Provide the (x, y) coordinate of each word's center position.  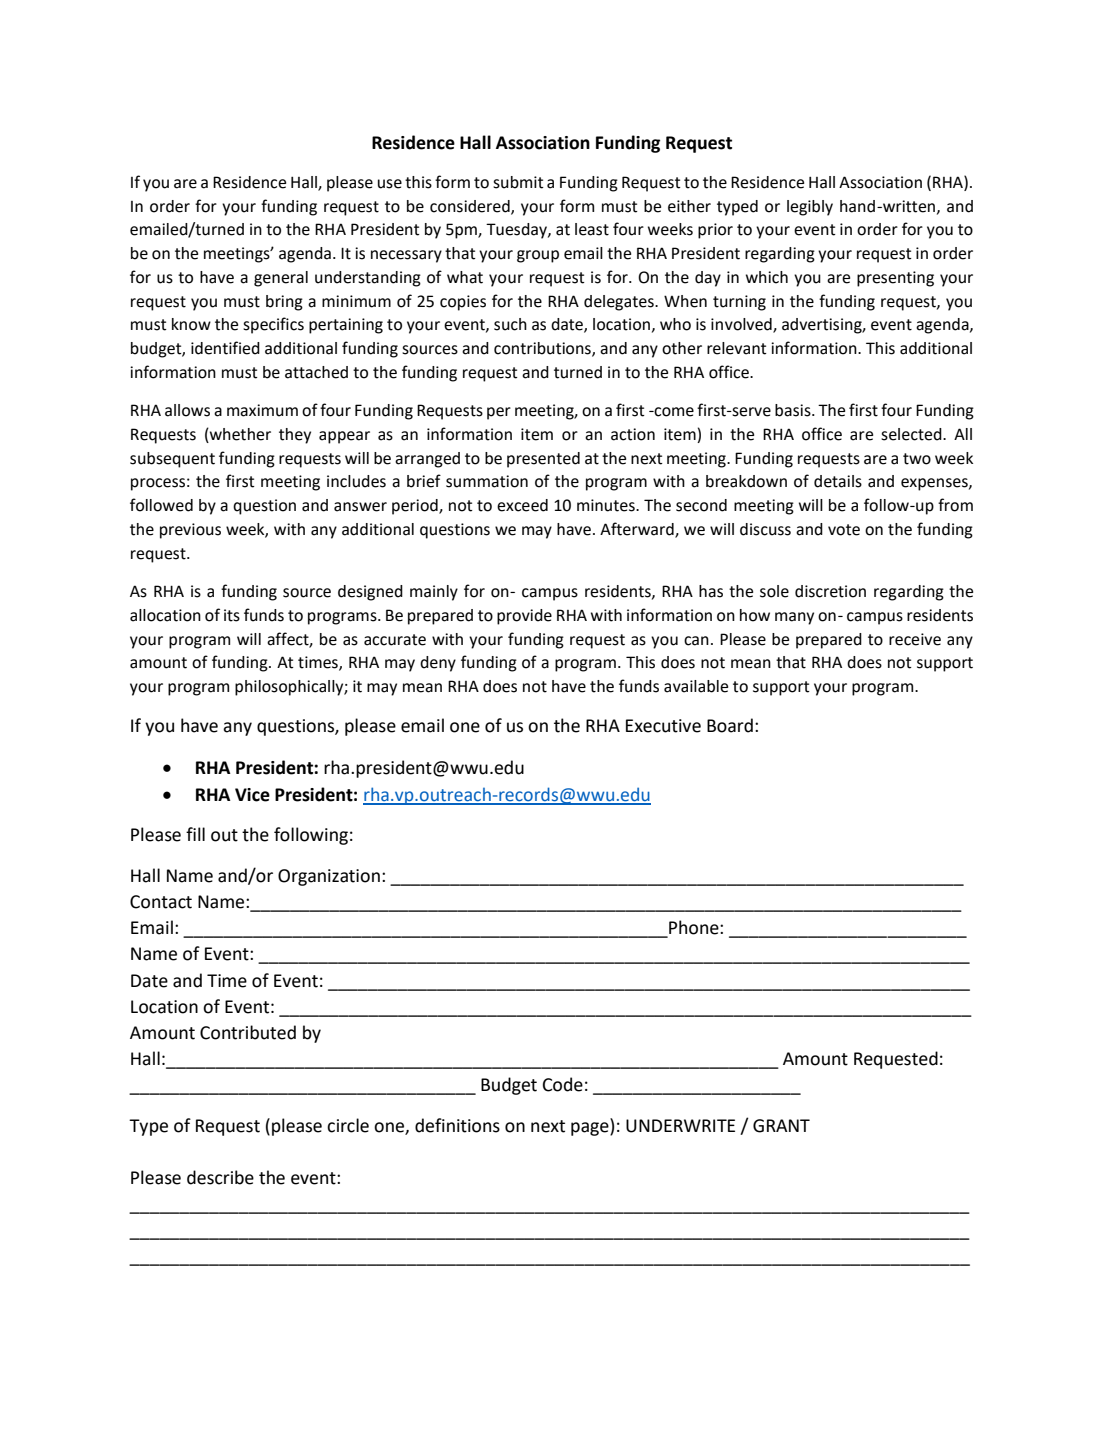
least (592, 229)
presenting (895, 279)
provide (524, 617)
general (281, 279)
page (591, 1129)
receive (915, 639)
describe (220, 1177)
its (232, 615)
